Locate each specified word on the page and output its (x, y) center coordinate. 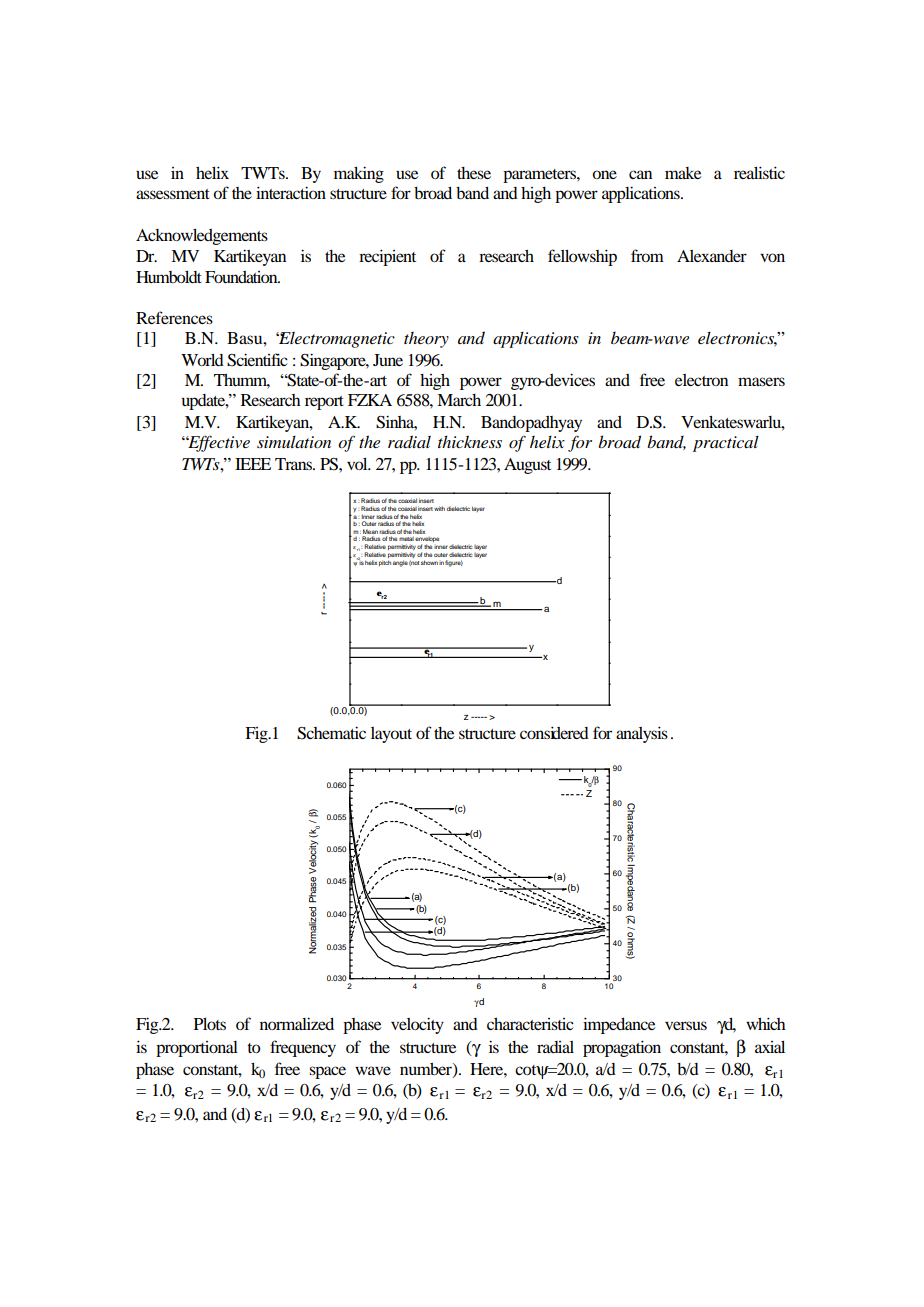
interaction (291, 192)
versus (686, 1025)
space (327, 1072)
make (683, 173)
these (474, 173)
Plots (210, 1024)
